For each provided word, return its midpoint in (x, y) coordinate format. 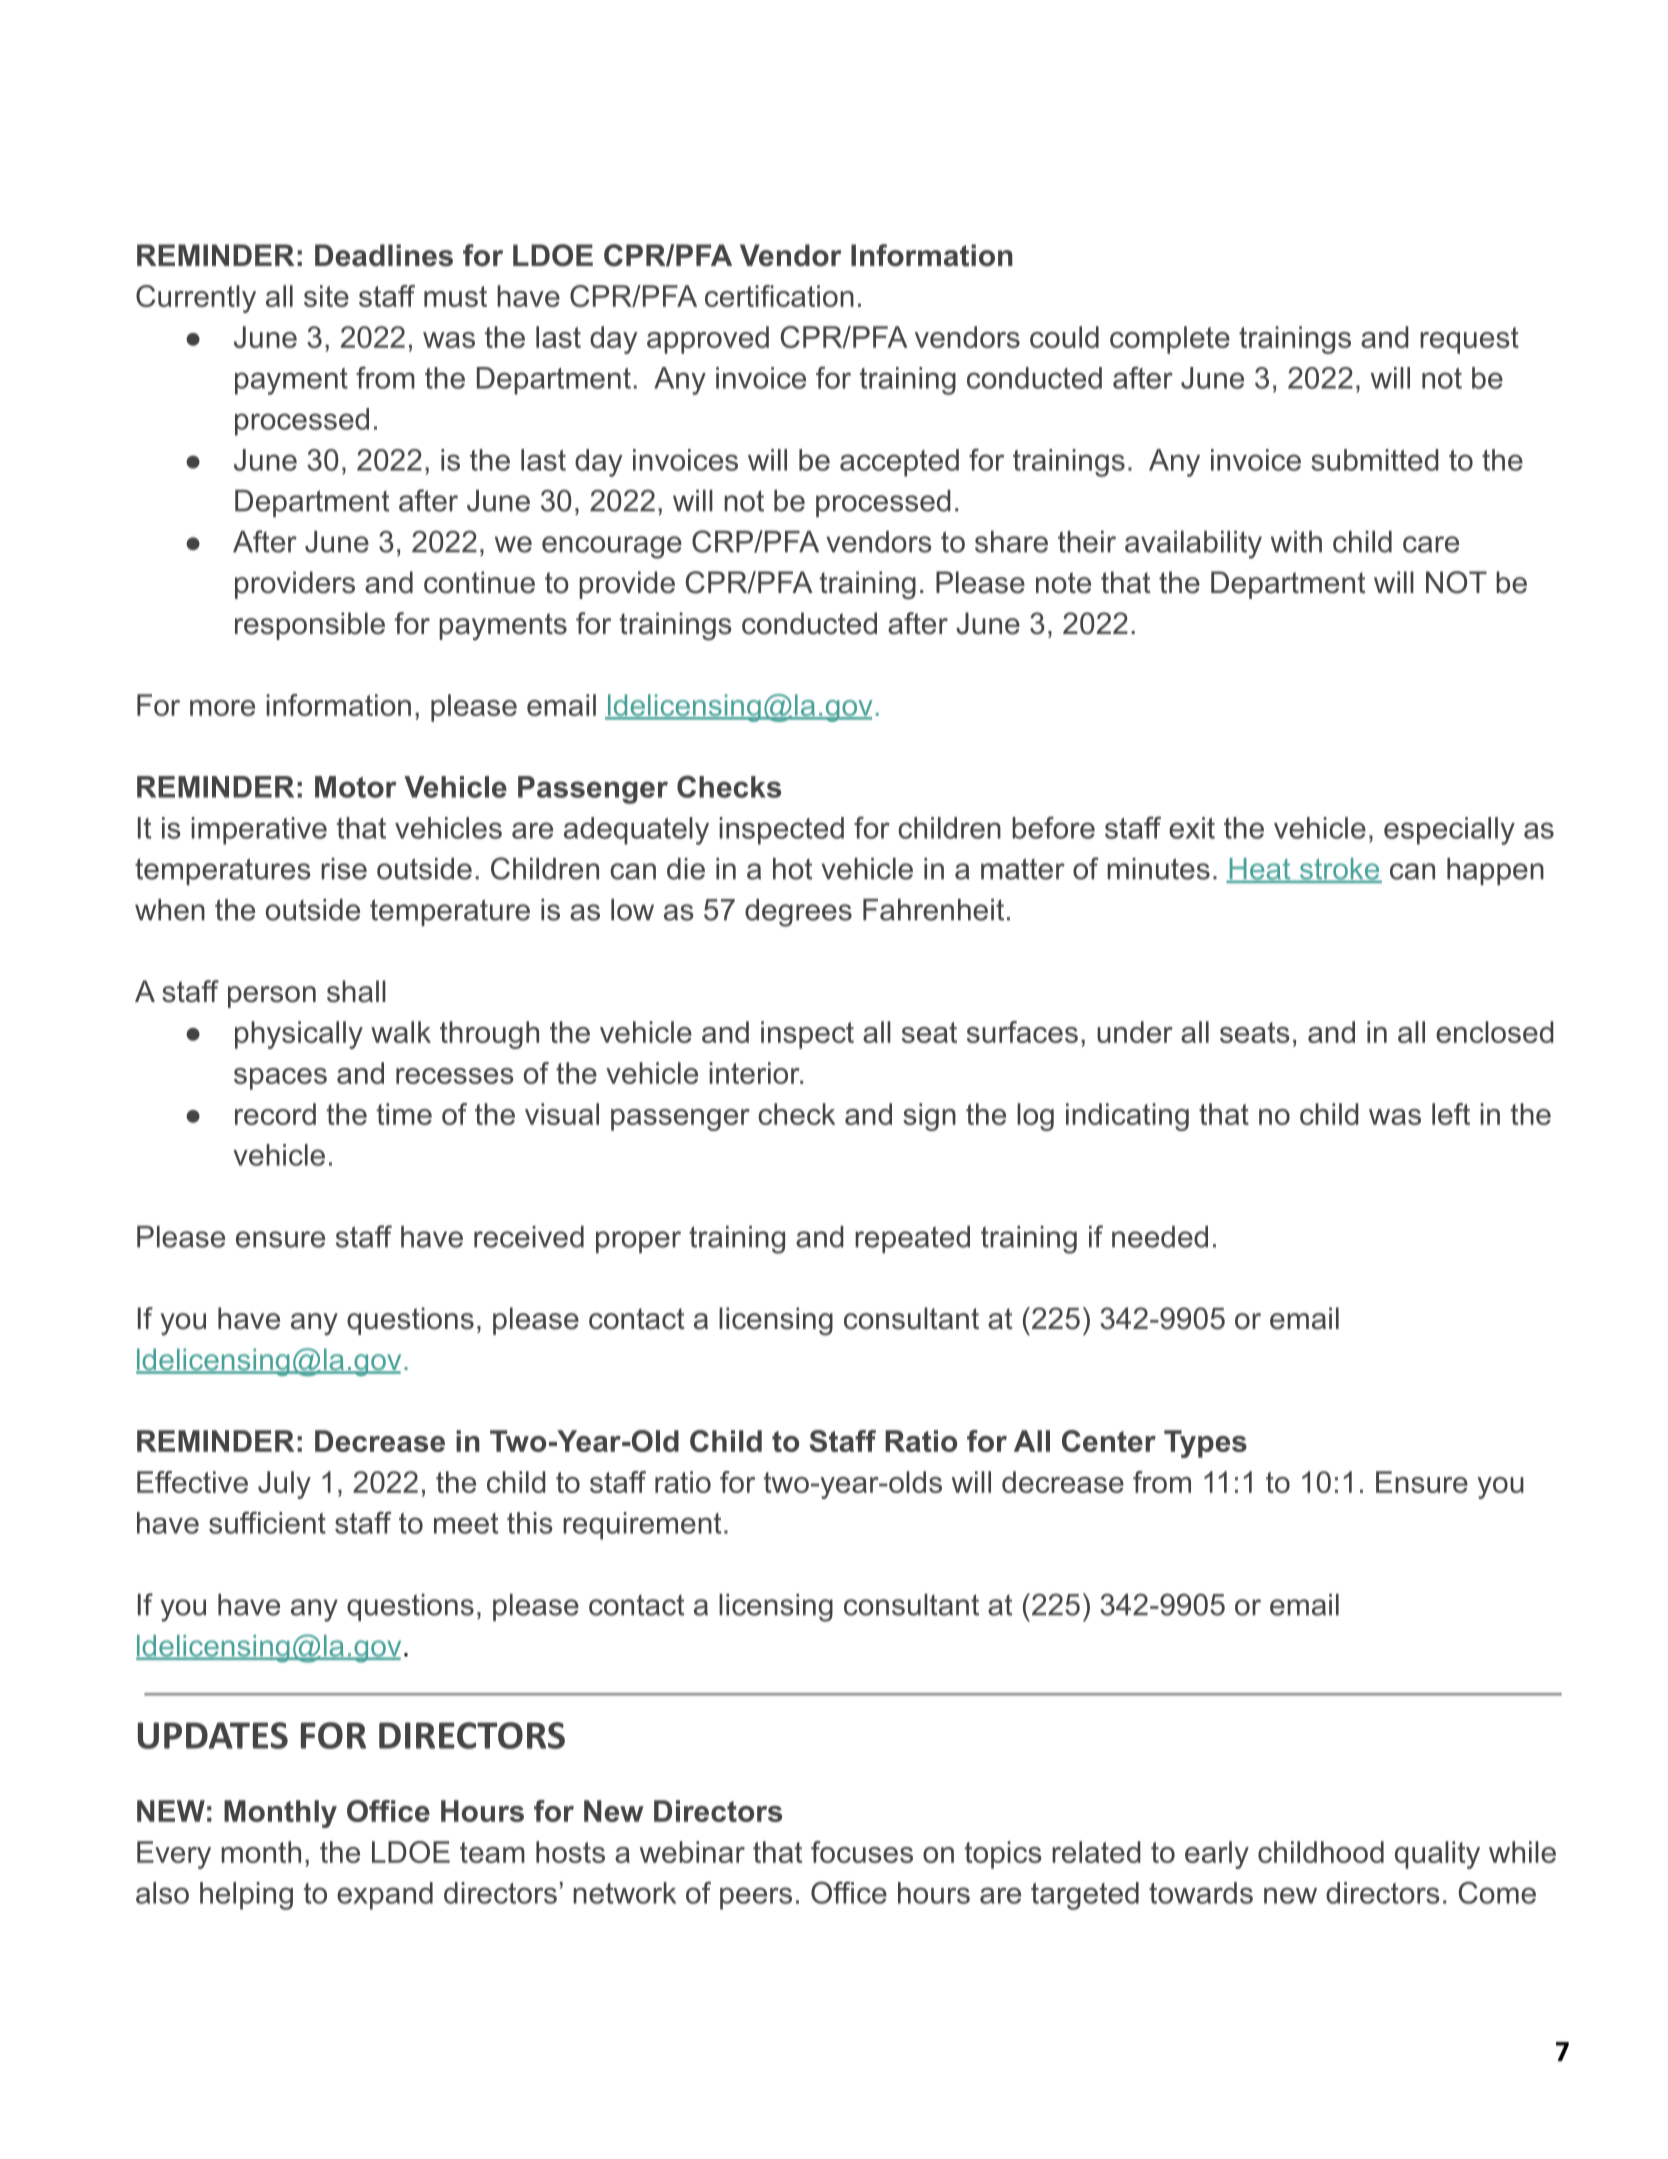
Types (1205, 1444)
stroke (1339, 870)
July (284, 1485)
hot (792, 869)
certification (779, 296)
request (1469, 340)
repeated (912, 1239)
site (326, 296)
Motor (356, 787)
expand (385, 1896)
